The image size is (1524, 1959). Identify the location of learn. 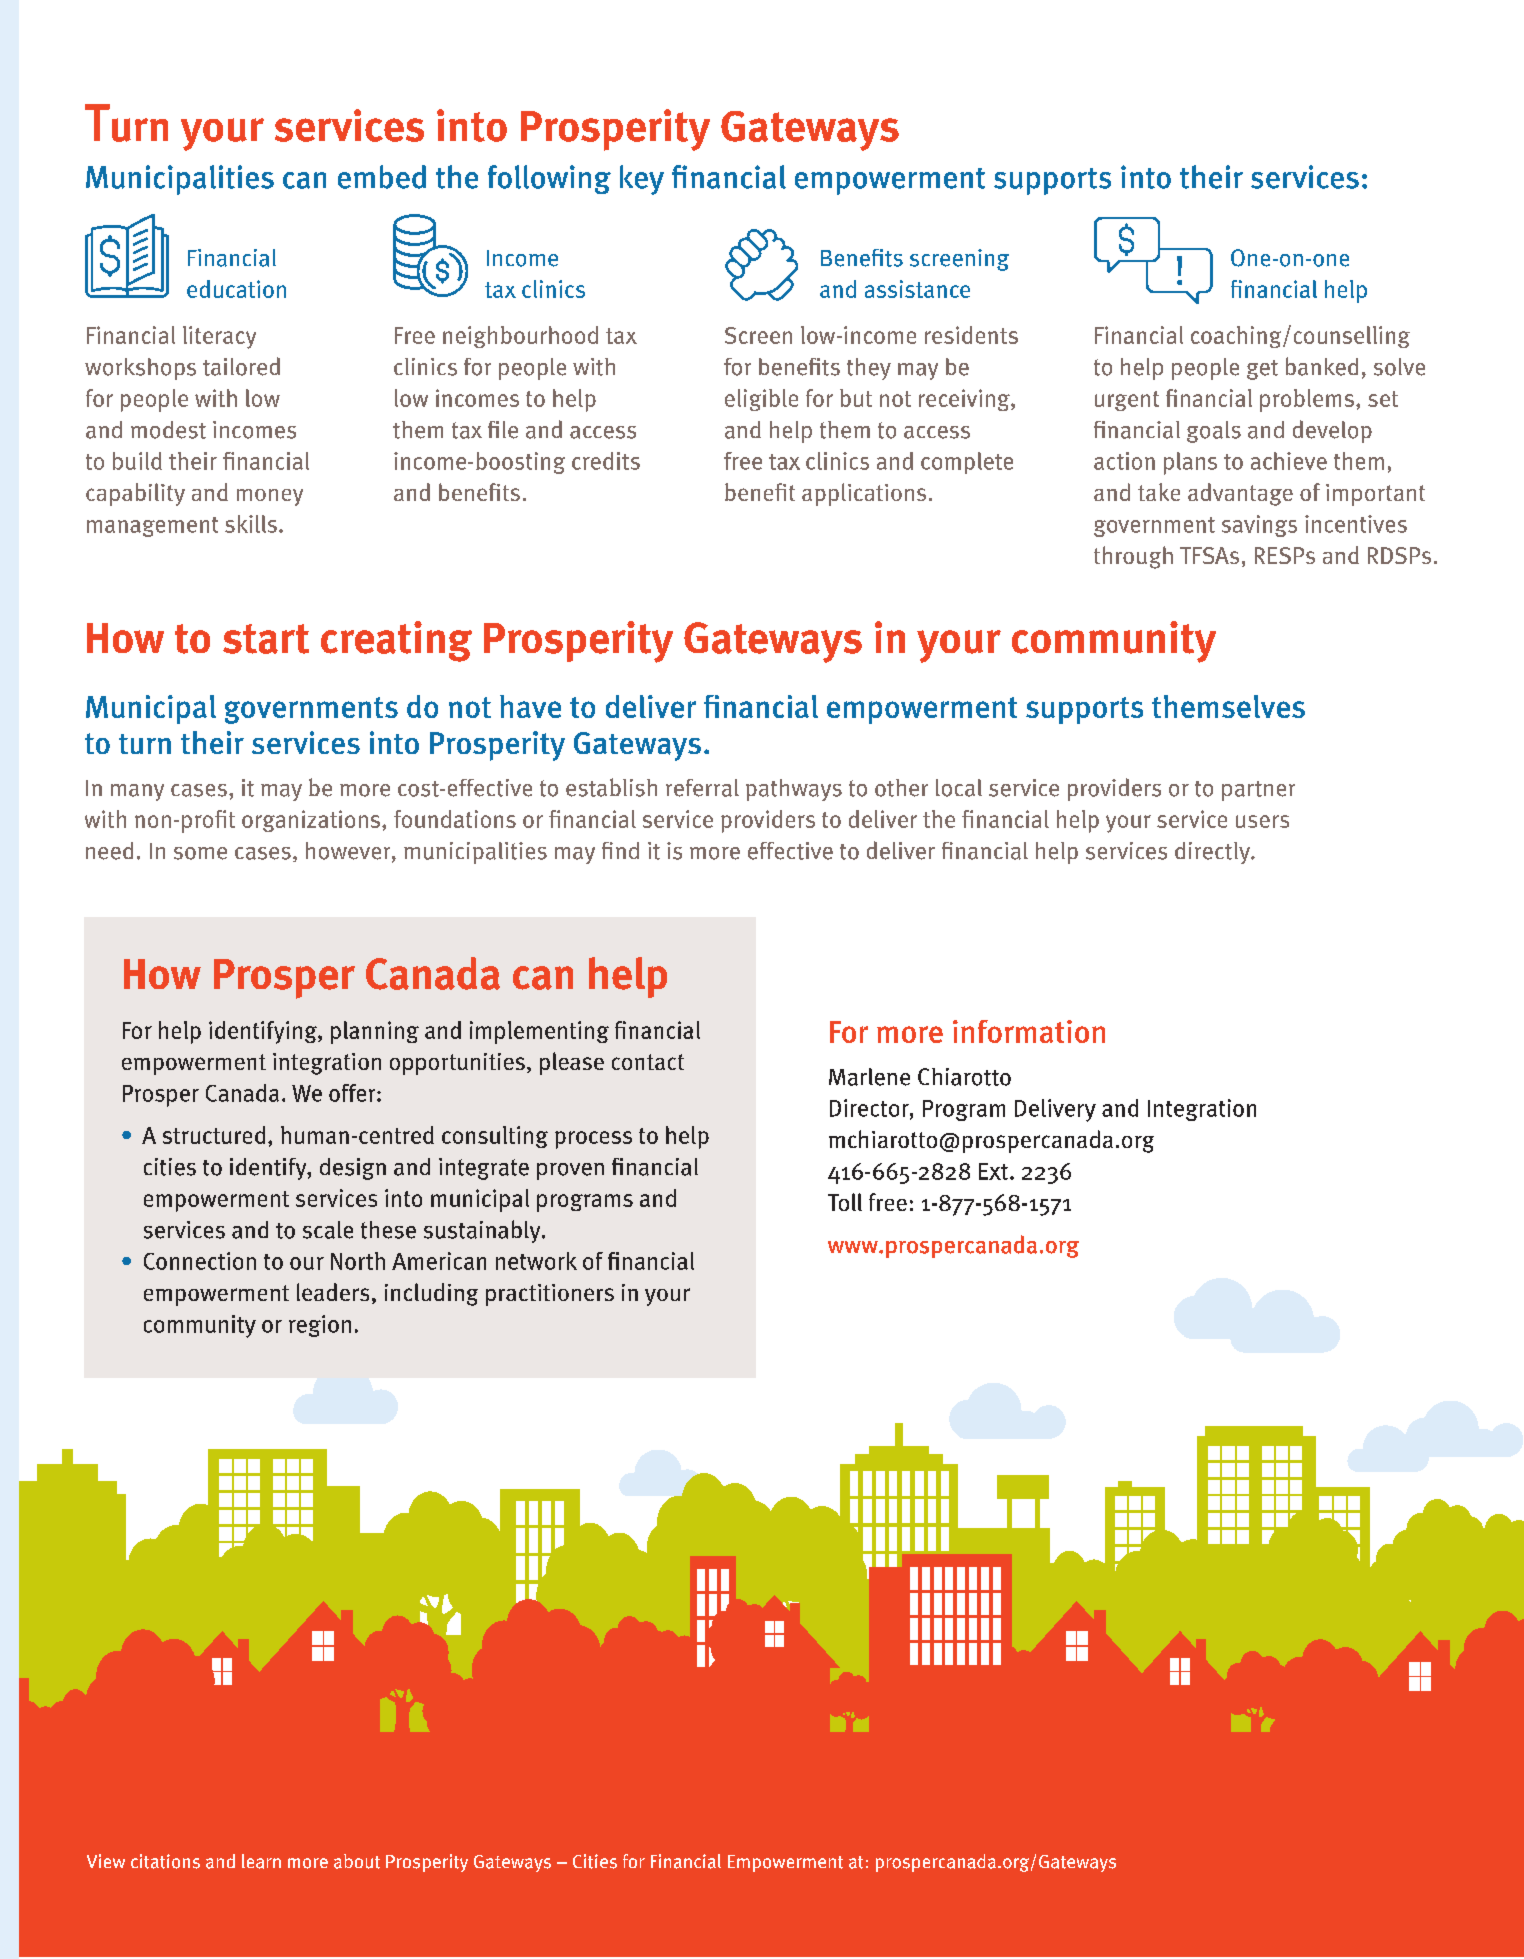
(261, 1861).
